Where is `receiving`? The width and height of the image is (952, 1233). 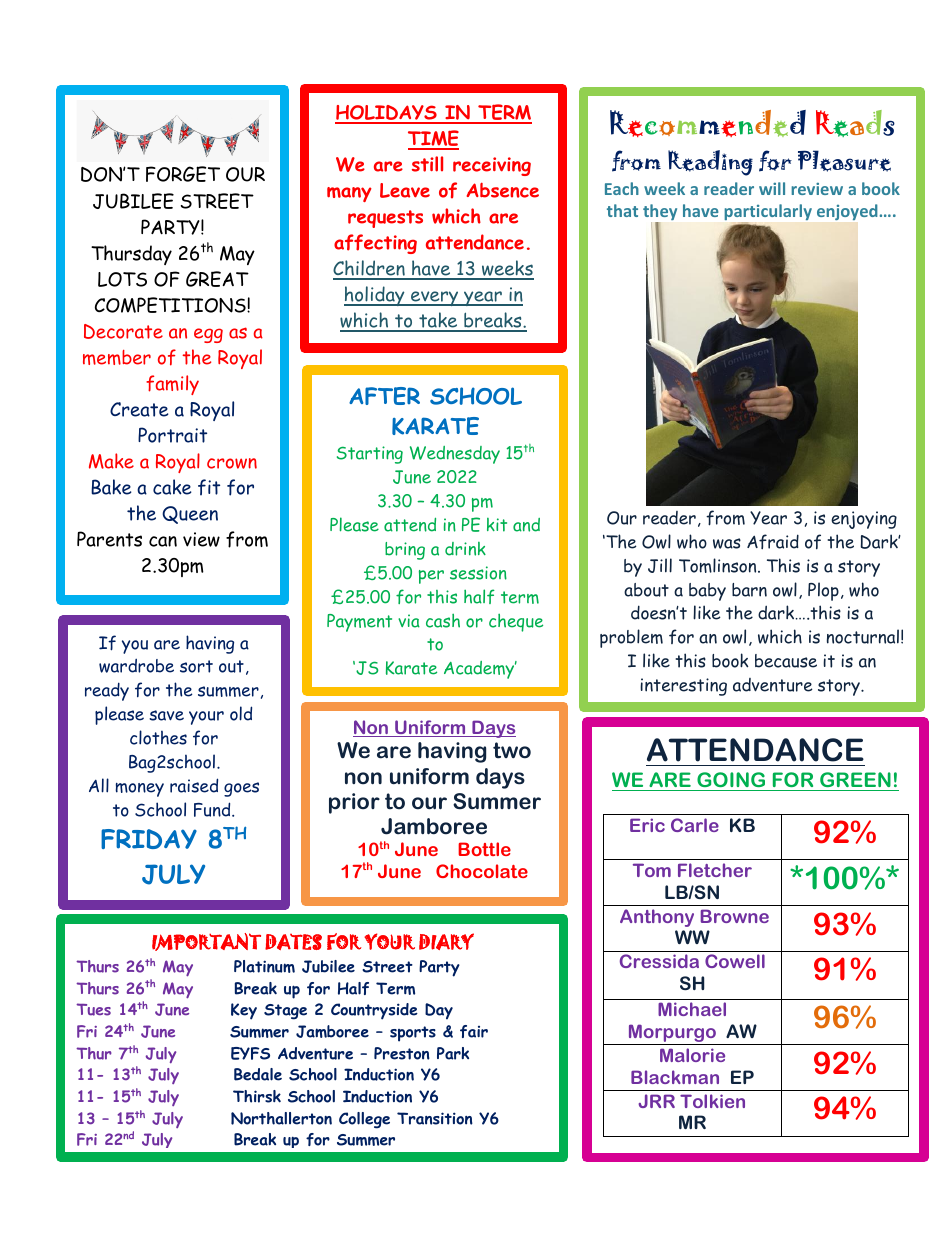
receiving is located at coordinates (492, 166).
